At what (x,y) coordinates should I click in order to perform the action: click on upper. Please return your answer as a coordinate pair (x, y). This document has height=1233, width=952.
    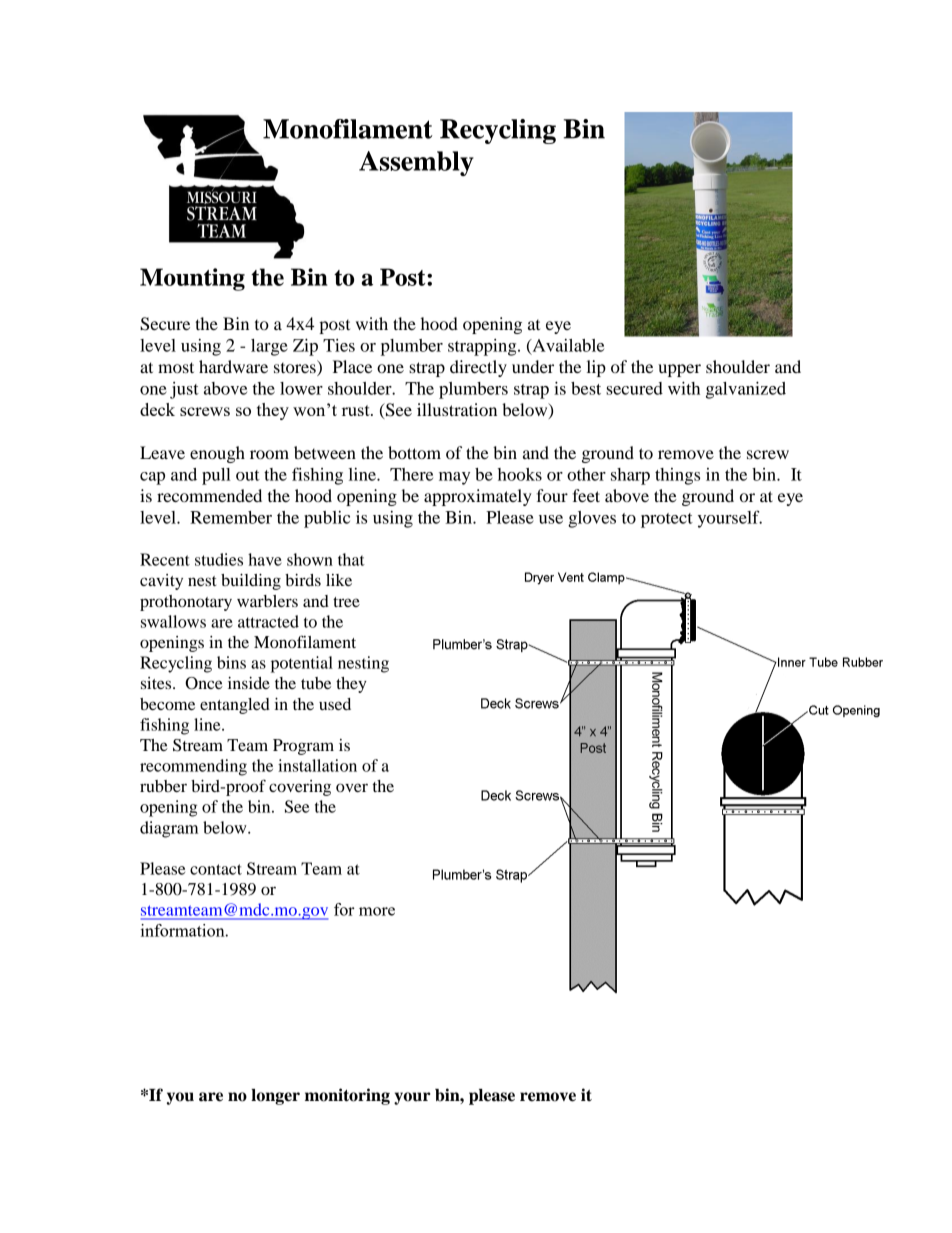
    Looking at the image, I should click on (679, 370).
